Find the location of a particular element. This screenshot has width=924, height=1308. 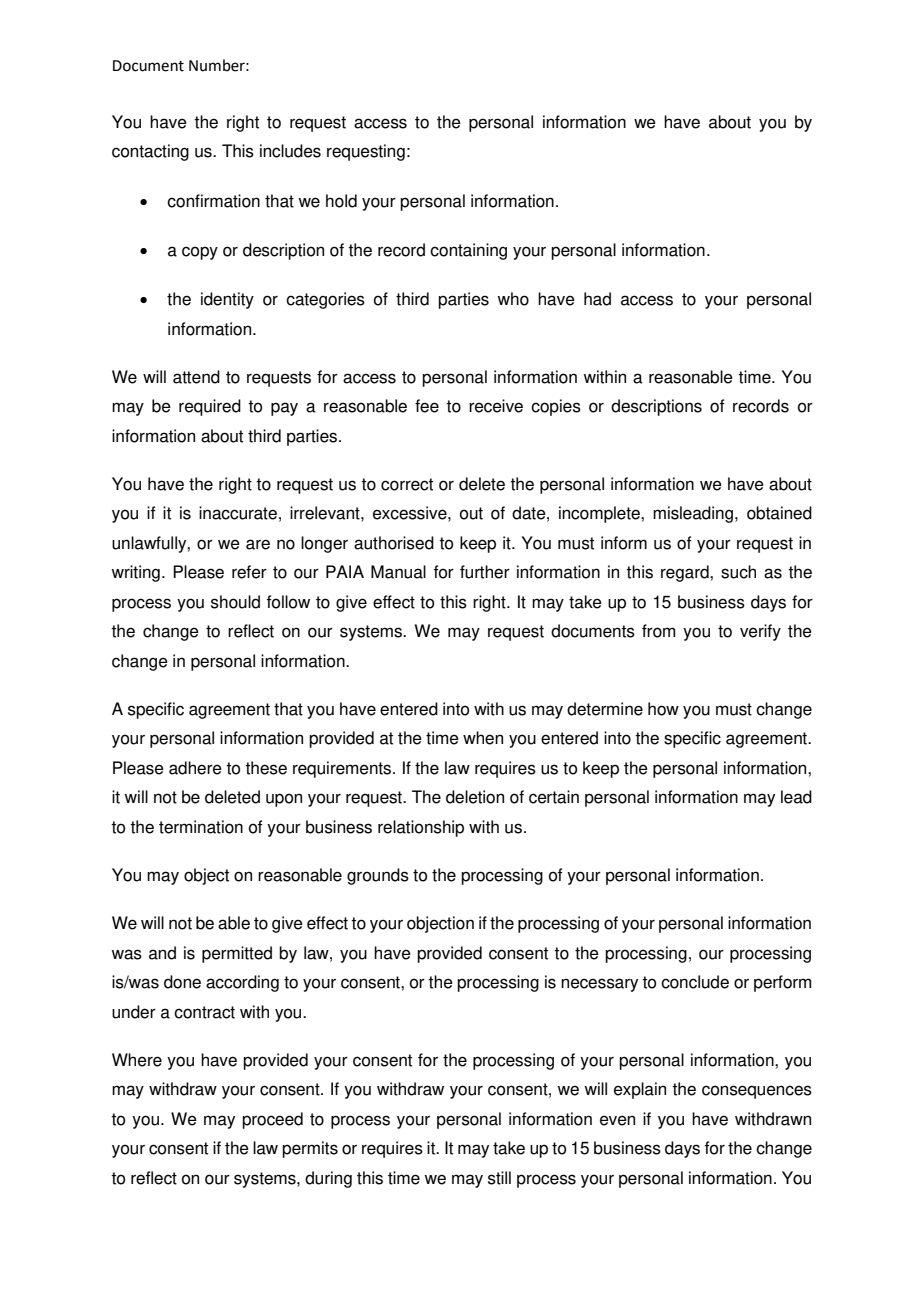

should is located at coordinates (235, 602).
